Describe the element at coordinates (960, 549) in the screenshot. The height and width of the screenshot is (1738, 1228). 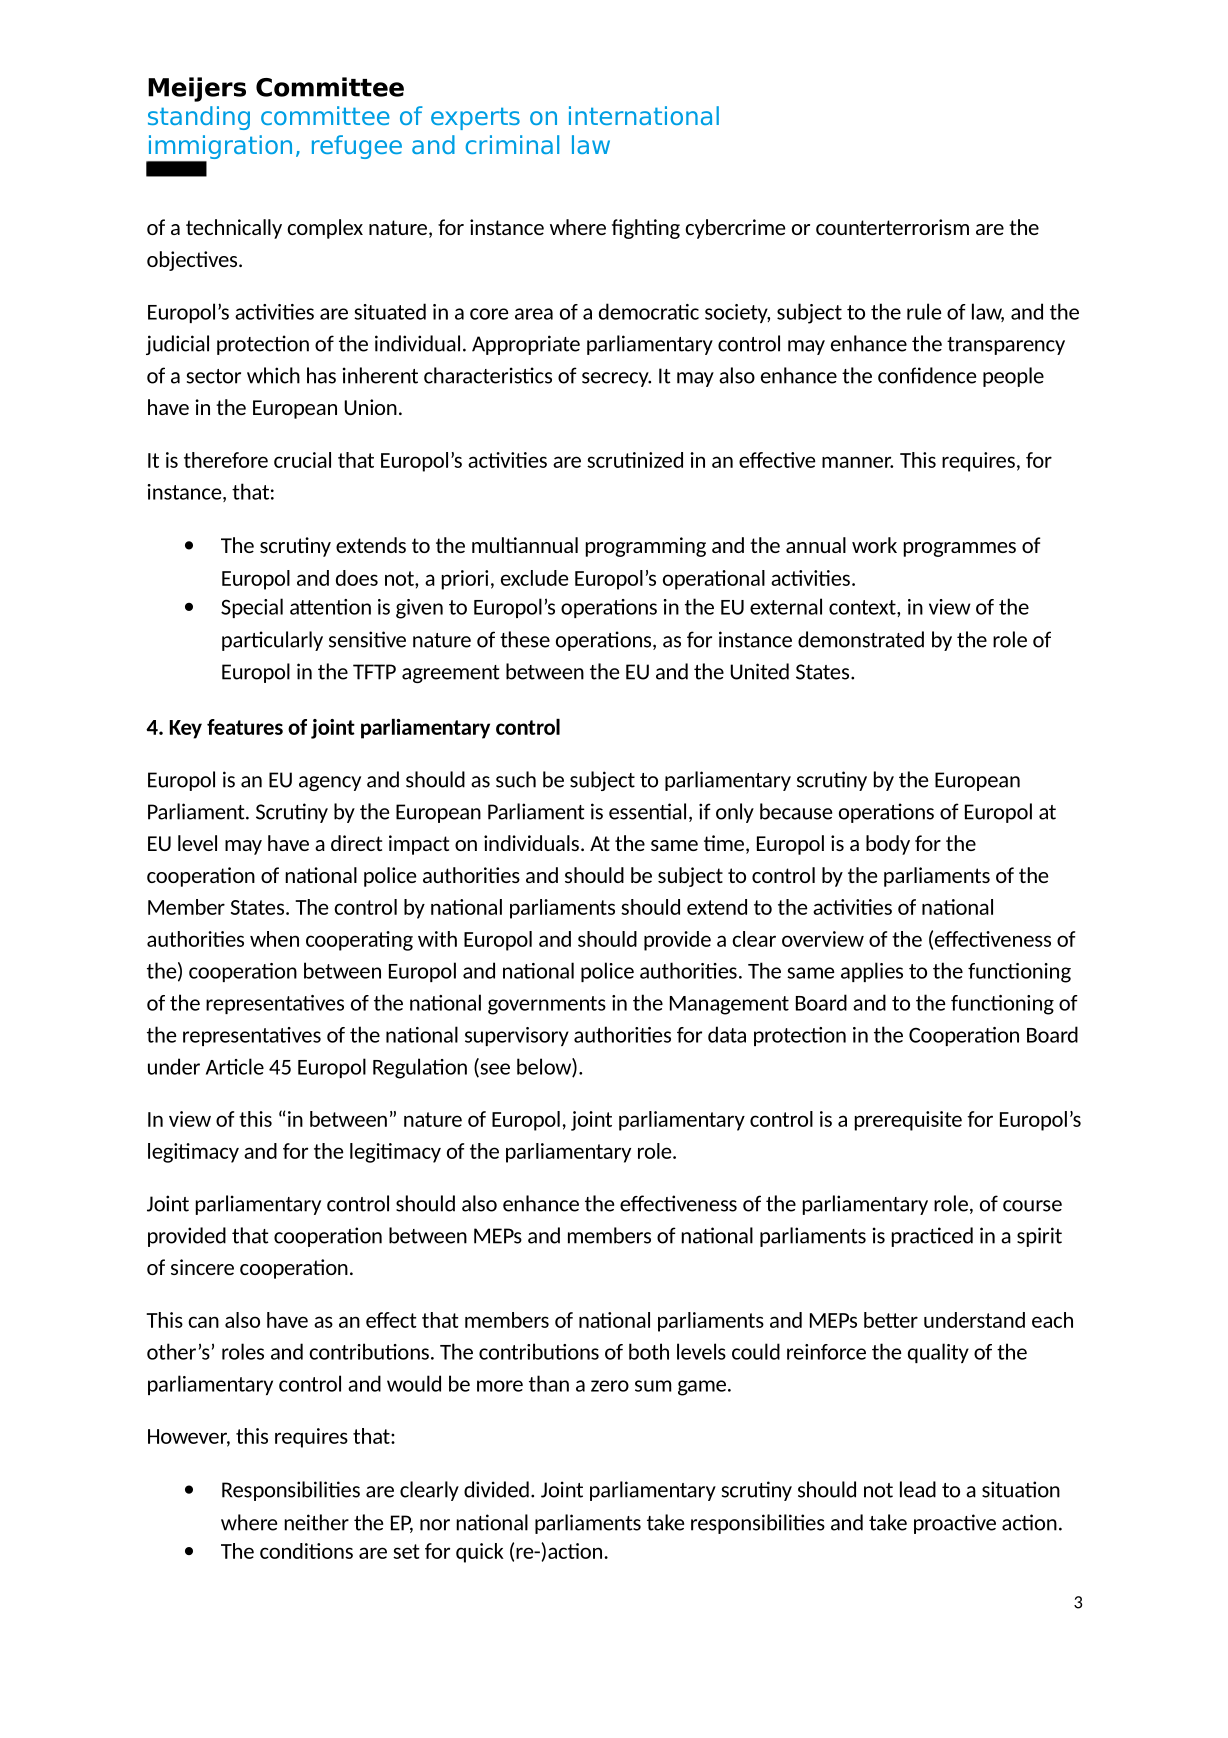
I see `programmes` at that location.
